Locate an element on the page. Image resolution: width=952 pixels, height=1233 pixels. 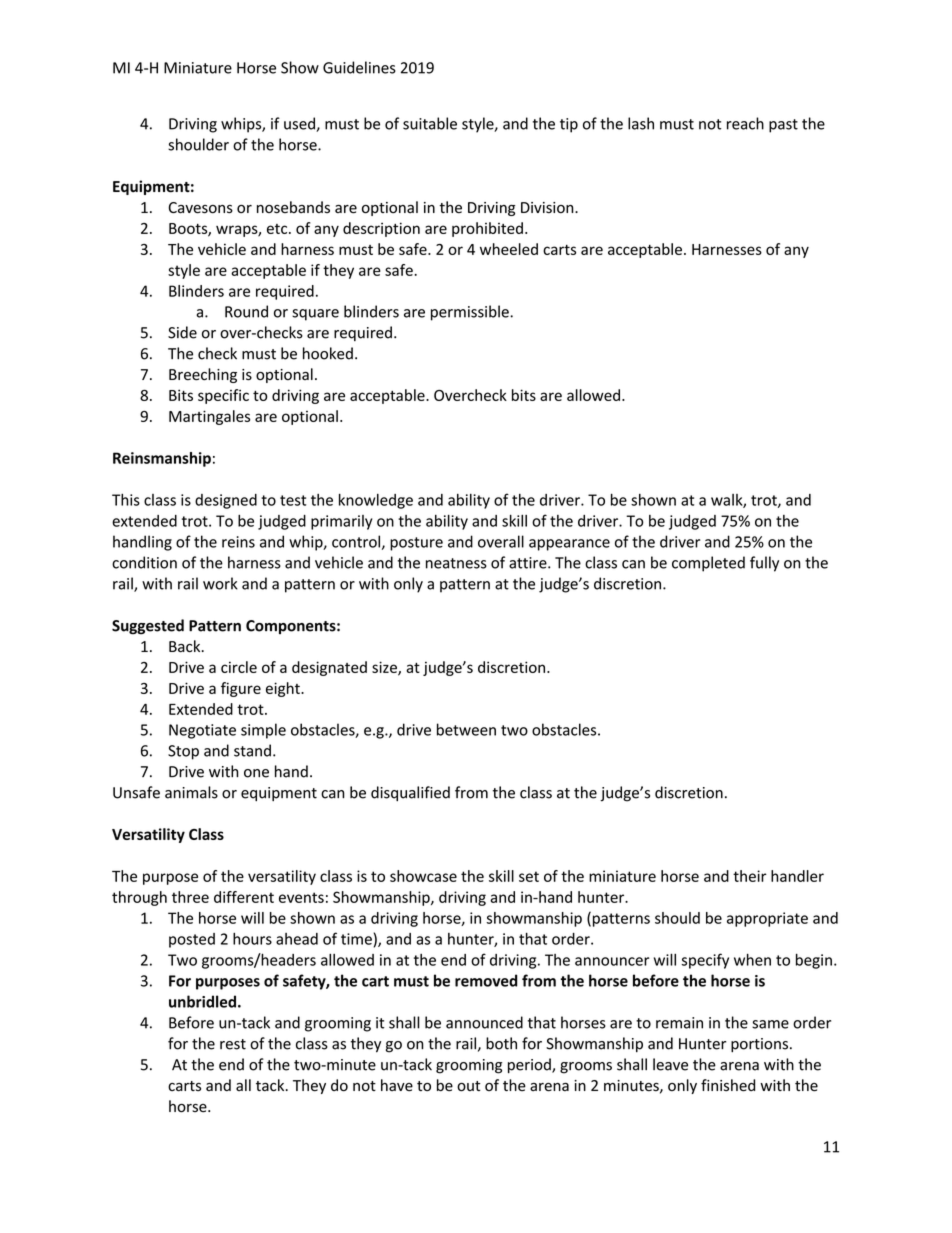
used is located at coordinates (300, 124).
